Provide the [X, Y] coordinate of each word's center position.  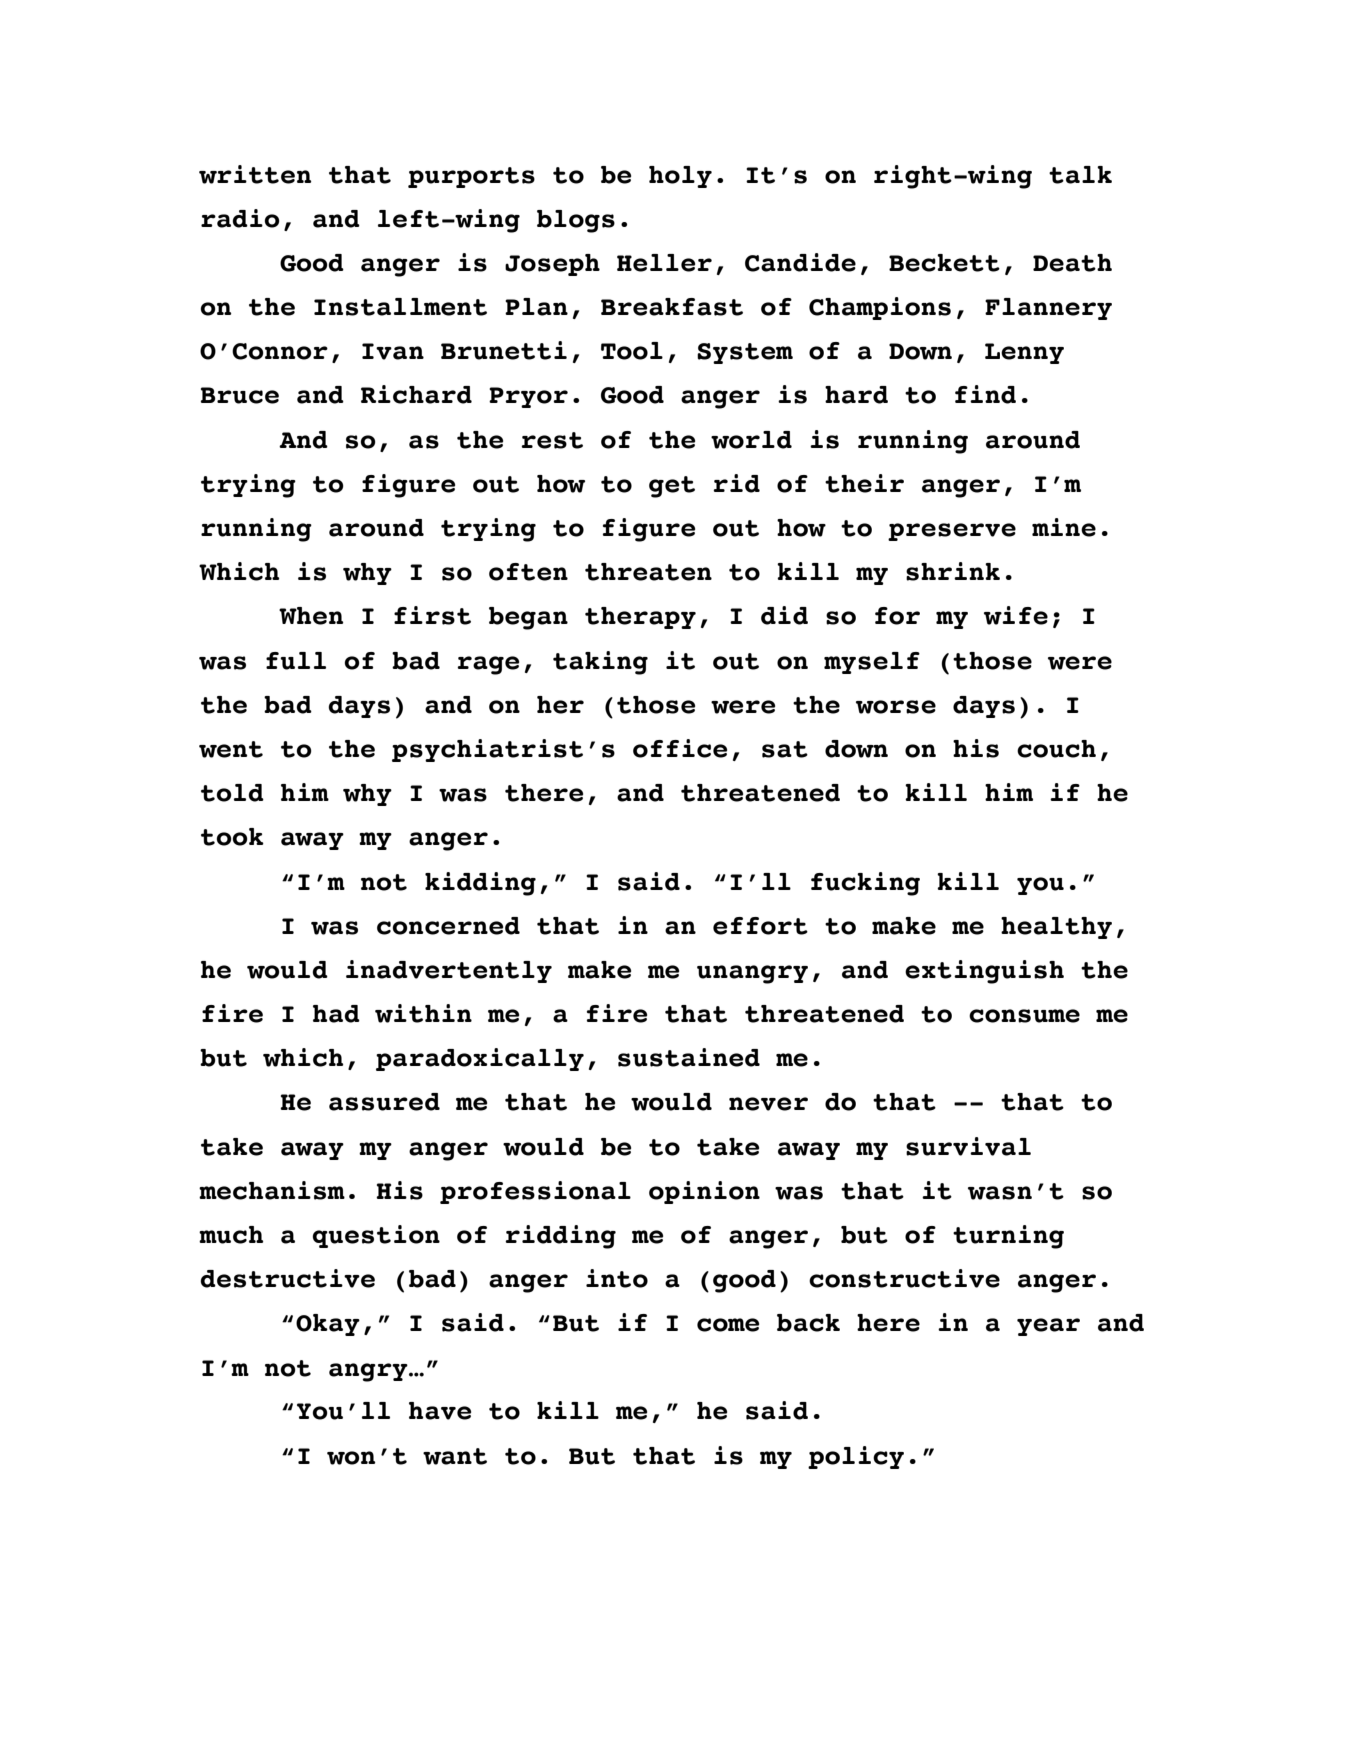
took [232, 837]
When [311, 616]
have [440, 1411]
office [680, 748]
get [672, 487]
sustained [689, 1057]
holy [680, 177]
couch [1056, 749]
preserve [952, 532]
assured [384, 1102]
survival [968, 1146]
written [255, 174]
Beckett [944, 263]
